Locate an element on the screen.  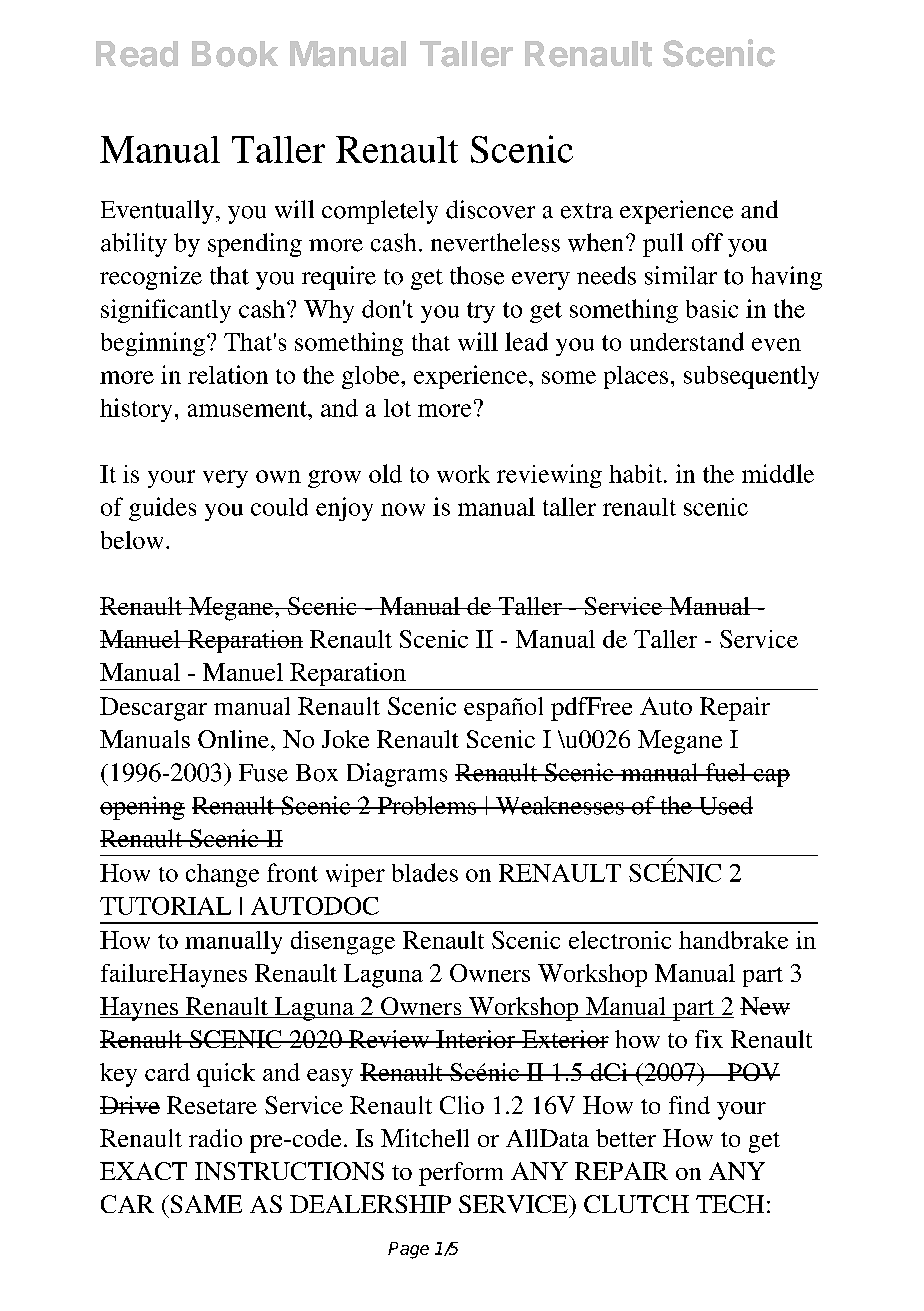
perform is located at coordinates (461, 1174).
